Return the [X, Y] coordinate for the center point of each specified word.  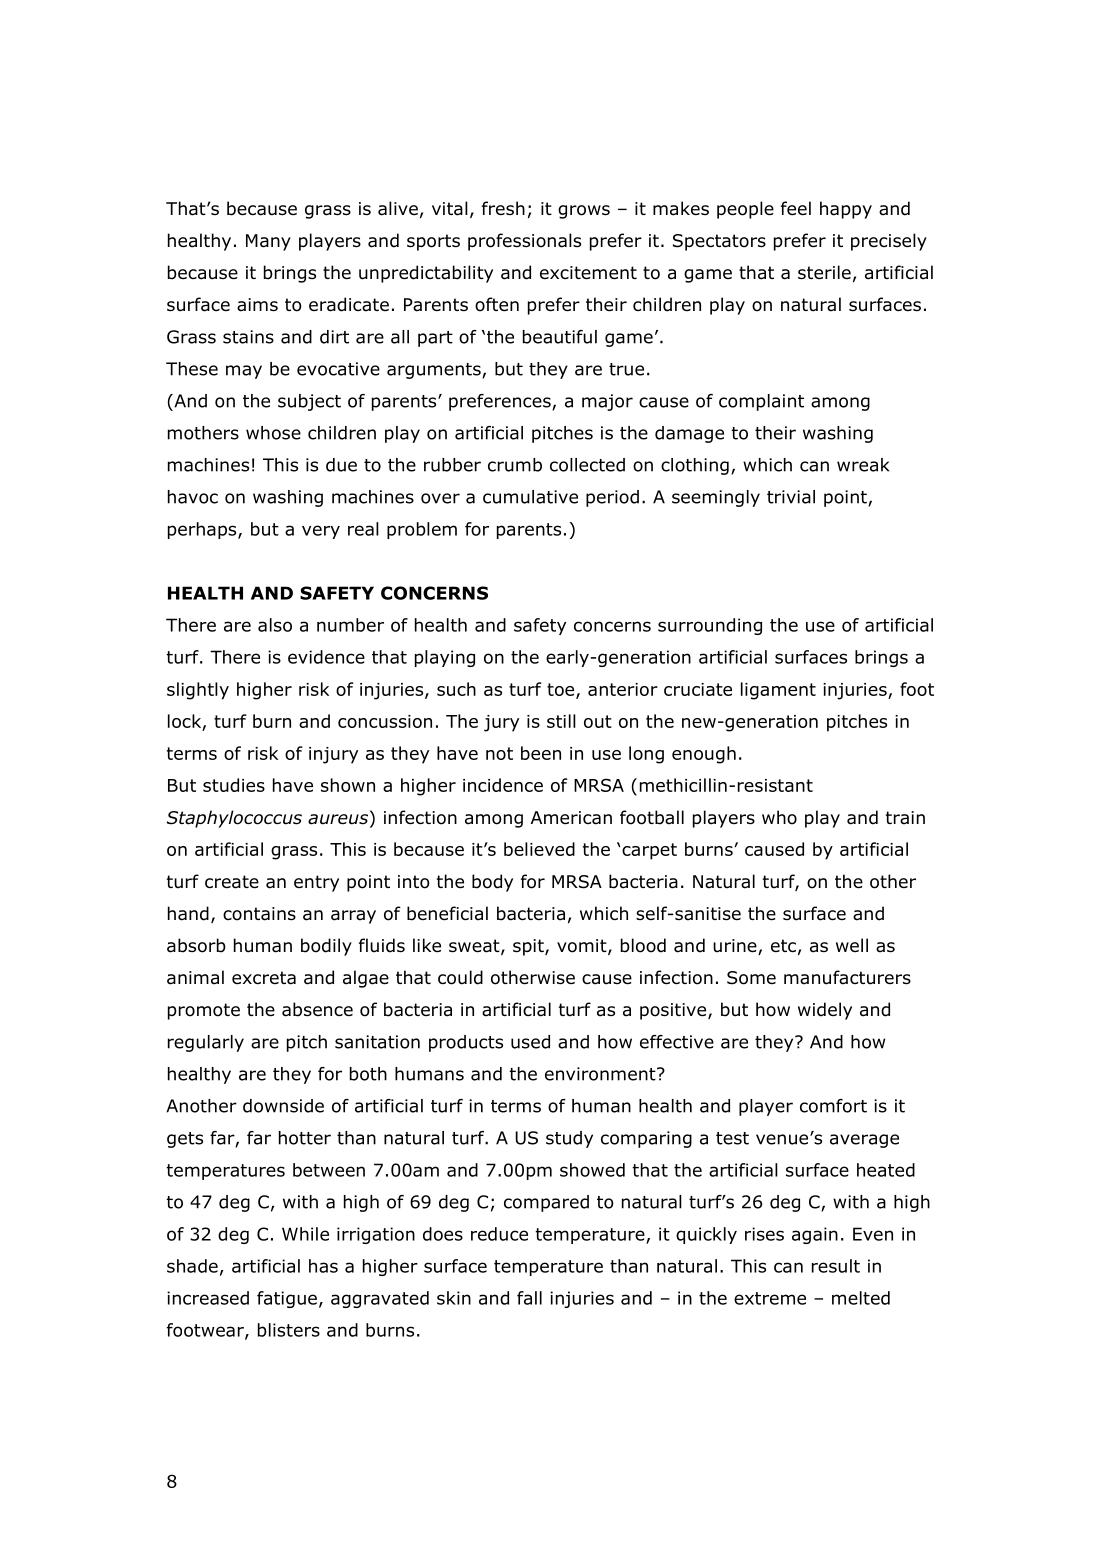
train [905, 818]
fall [529, 1298]
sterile [824, 272]
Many [268, 242]
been [541, 753]
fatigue [287, 1299]
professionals [524, 242]
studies [234, 785]
